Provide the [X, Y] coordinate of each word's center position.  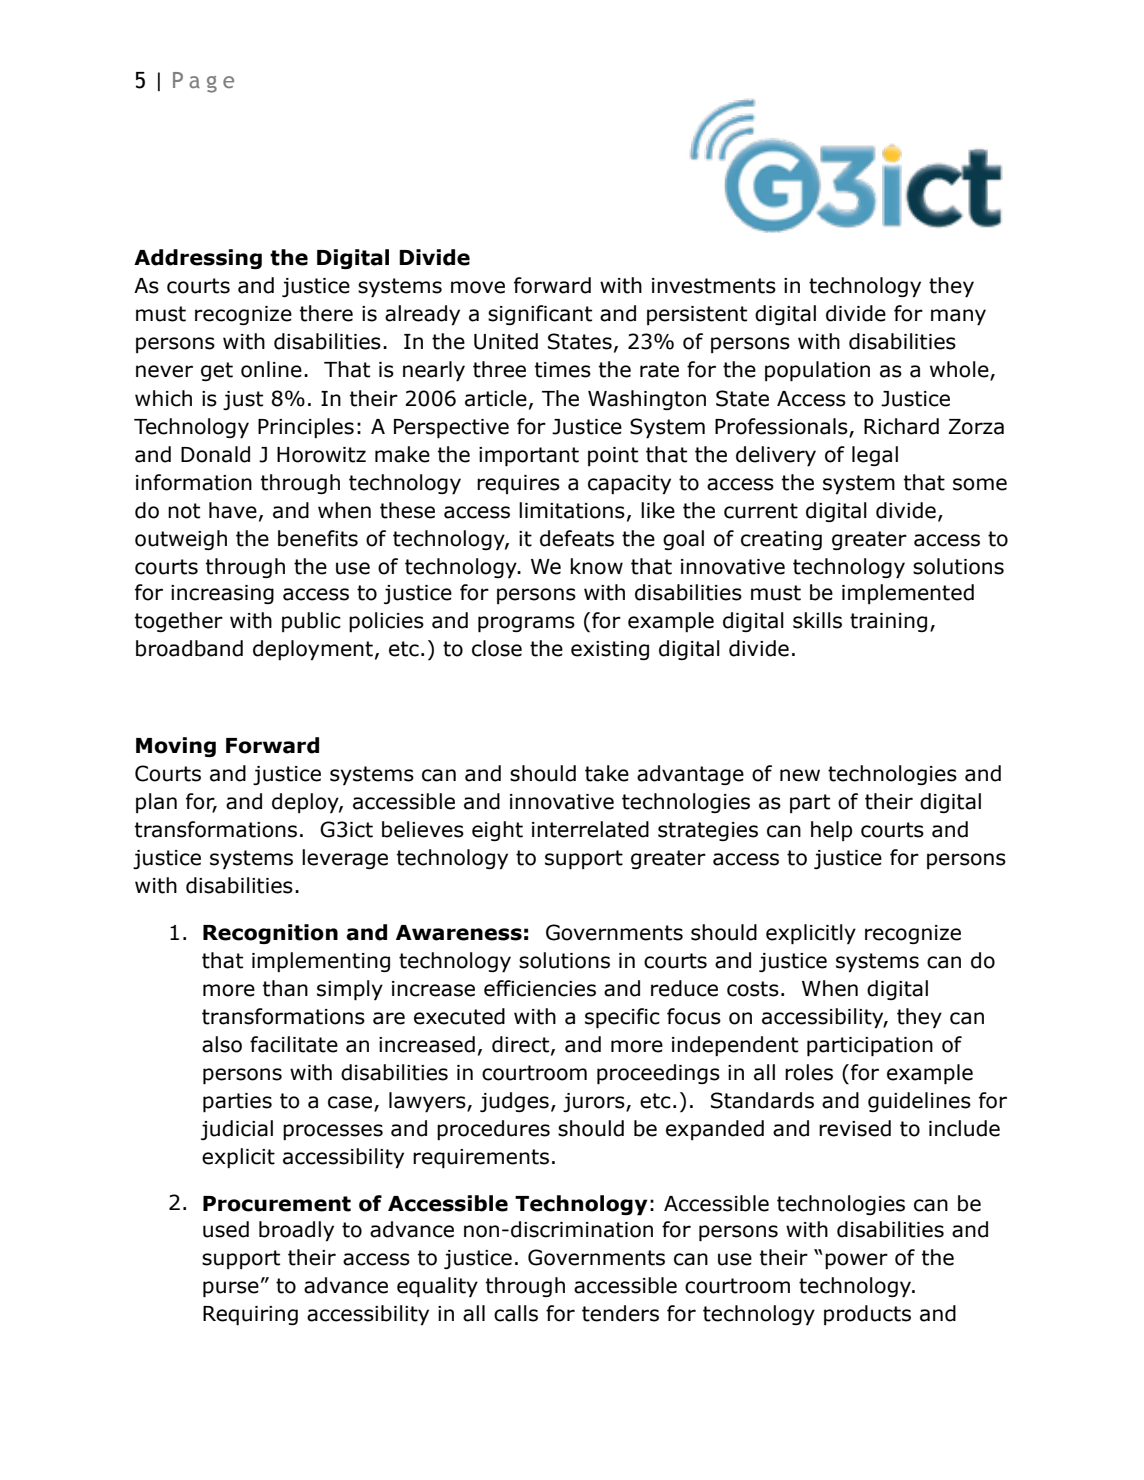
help [831, 831]
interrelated [590, 829]
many [958, 317]
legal [875, 456]
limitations [572, 510]
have [233, 510]
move [478, 287]
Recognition [270, 934]
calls [516, 1313]
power [856, 1261]
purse [231, 1289]
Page [203, 82]
